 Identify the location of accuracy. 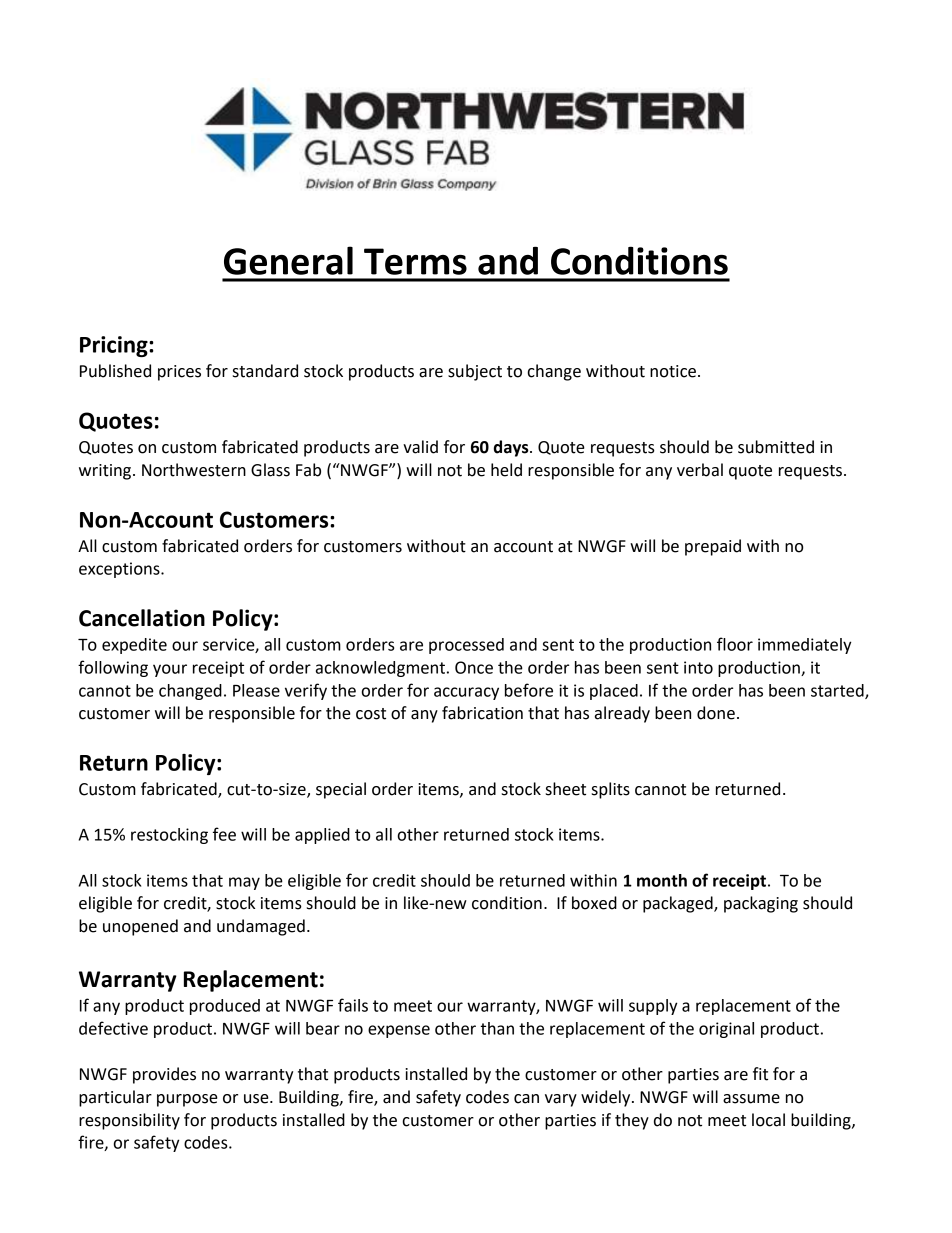
(466, 693).
